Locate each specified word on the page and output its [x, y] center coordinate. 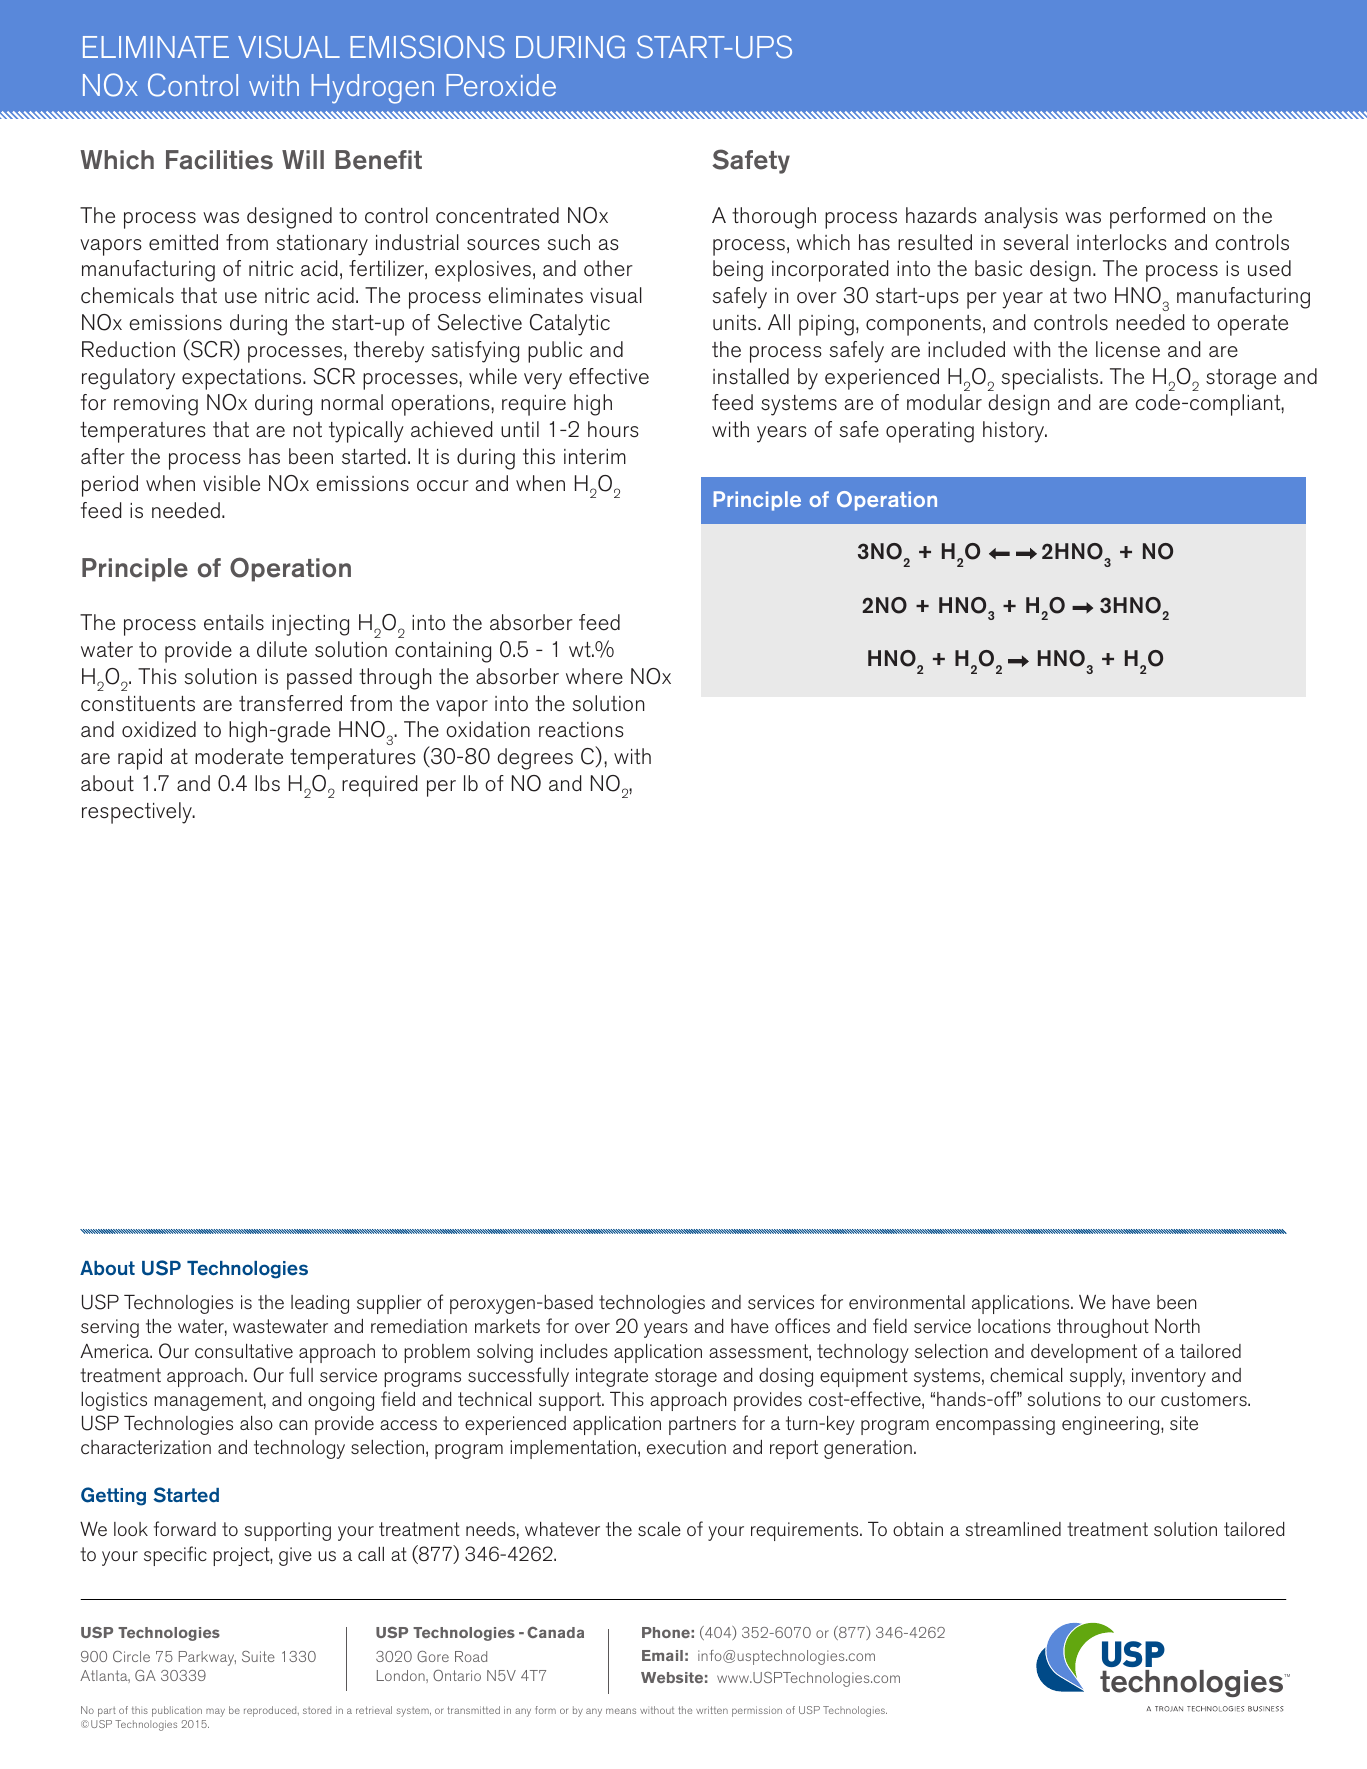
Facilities [219, 160]
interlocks [1121, 242]
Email [662, 1655]
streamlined [1013, 1529]
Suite [258, 1656]
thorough [774, 218]
